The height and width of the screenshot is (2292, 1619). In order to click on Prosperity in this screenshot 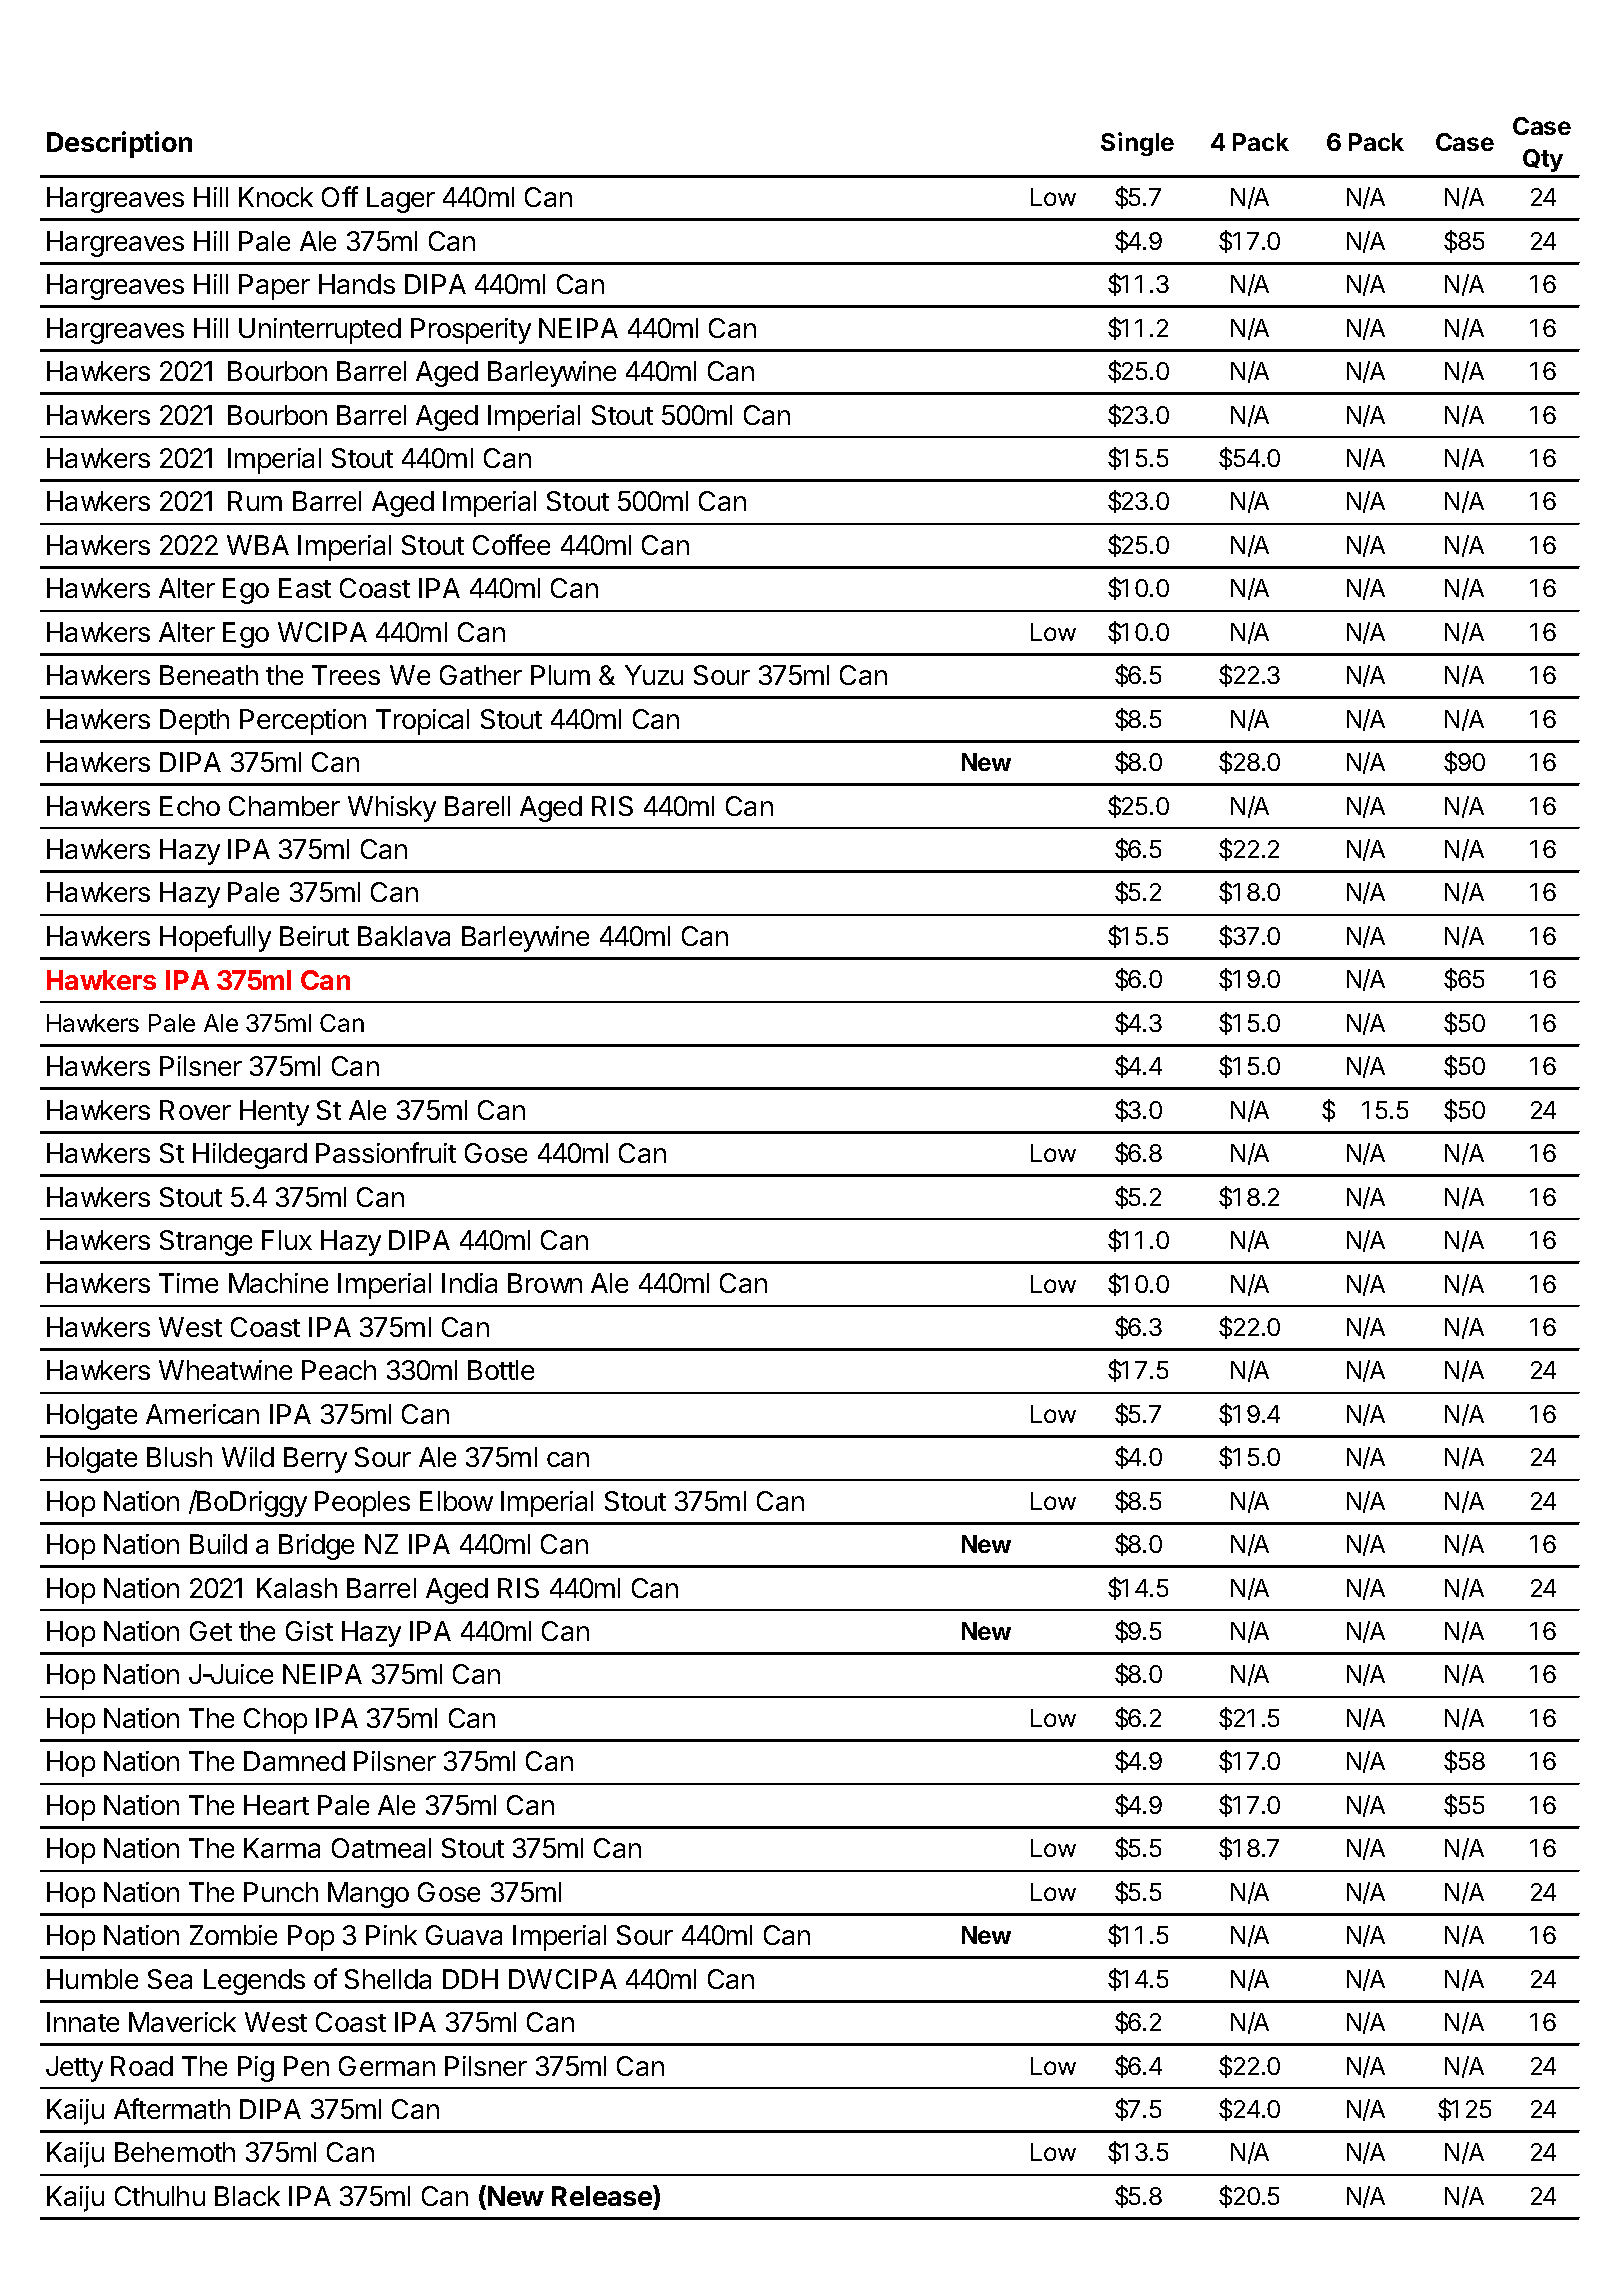, I will do `click(471, 331)`.
